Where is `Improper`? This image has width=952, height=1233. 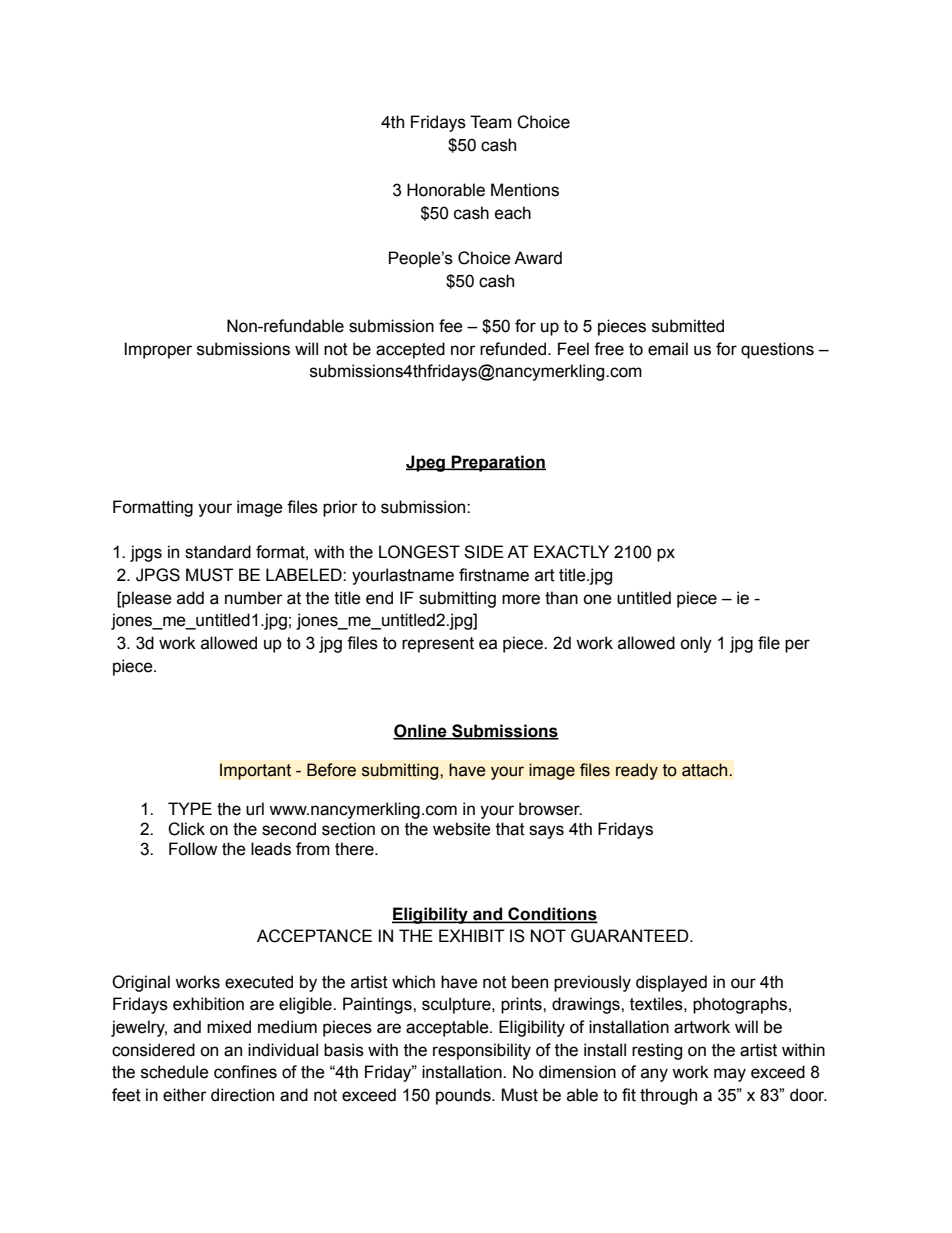 Improper is located at coordinates (158, 350).
